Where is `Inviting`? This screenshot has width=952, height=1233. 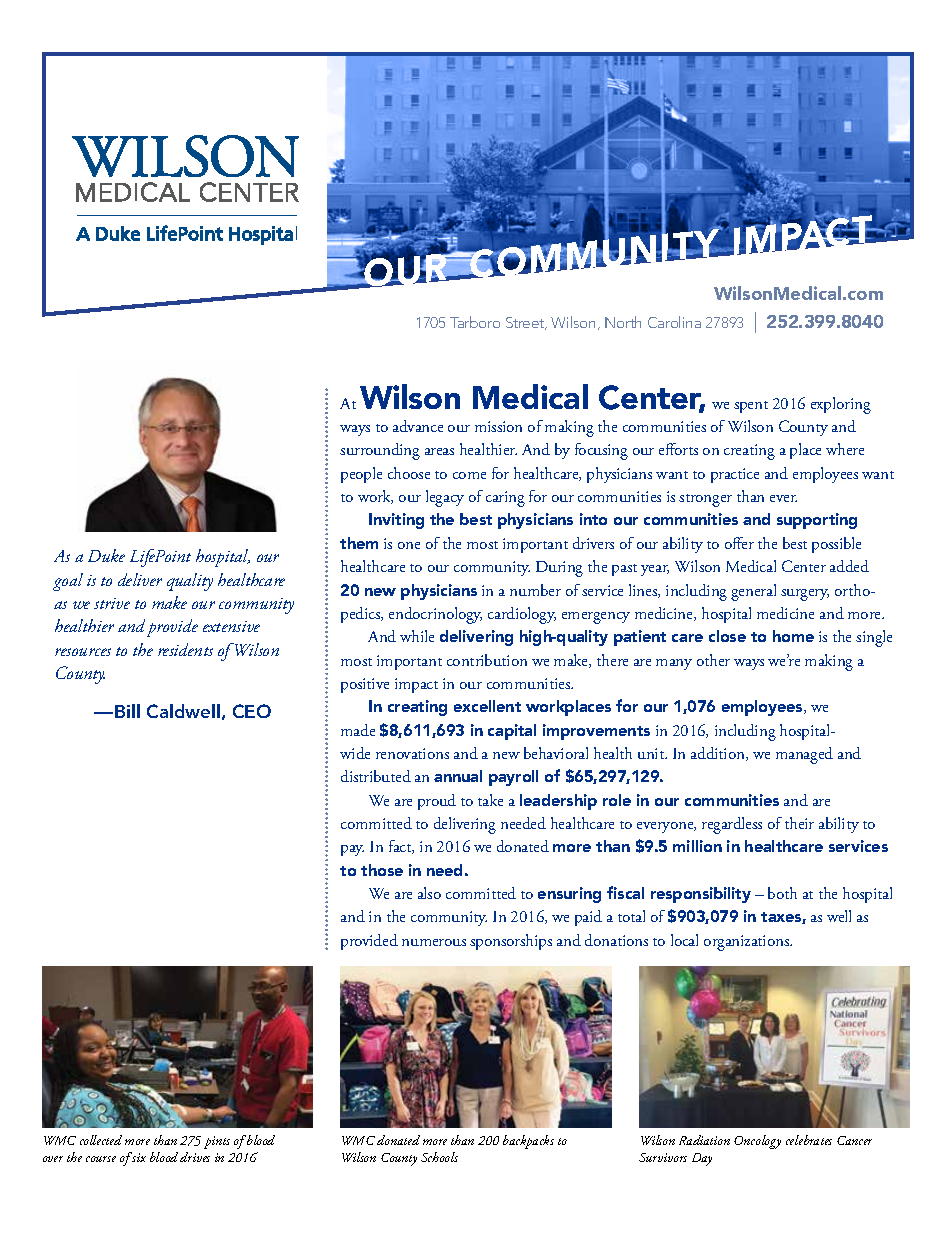 Inviting is located at coordinates (396, 521).
